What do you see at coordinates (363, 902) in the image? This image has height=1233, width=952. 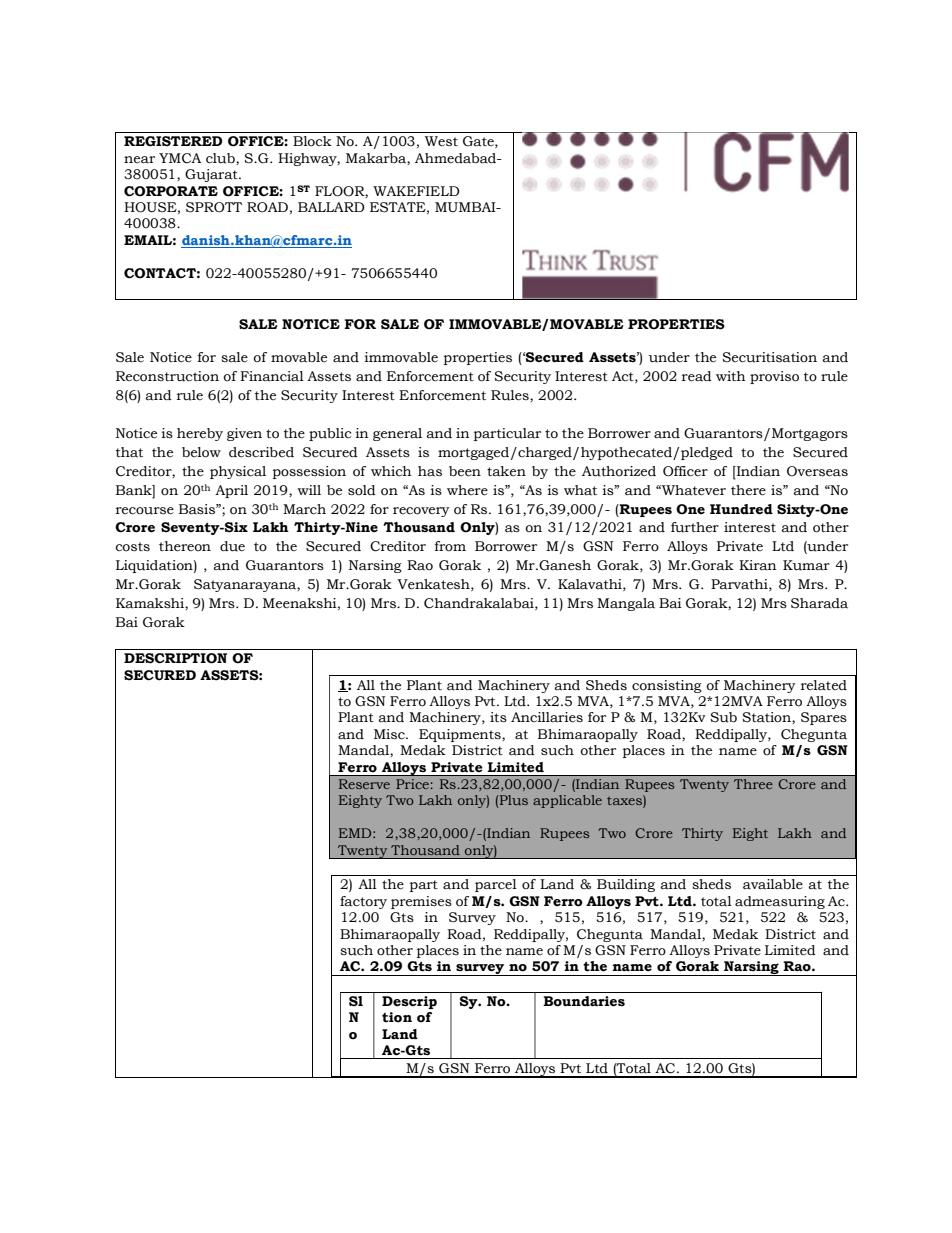 I see `factory` at bounding box center [363, 902].
